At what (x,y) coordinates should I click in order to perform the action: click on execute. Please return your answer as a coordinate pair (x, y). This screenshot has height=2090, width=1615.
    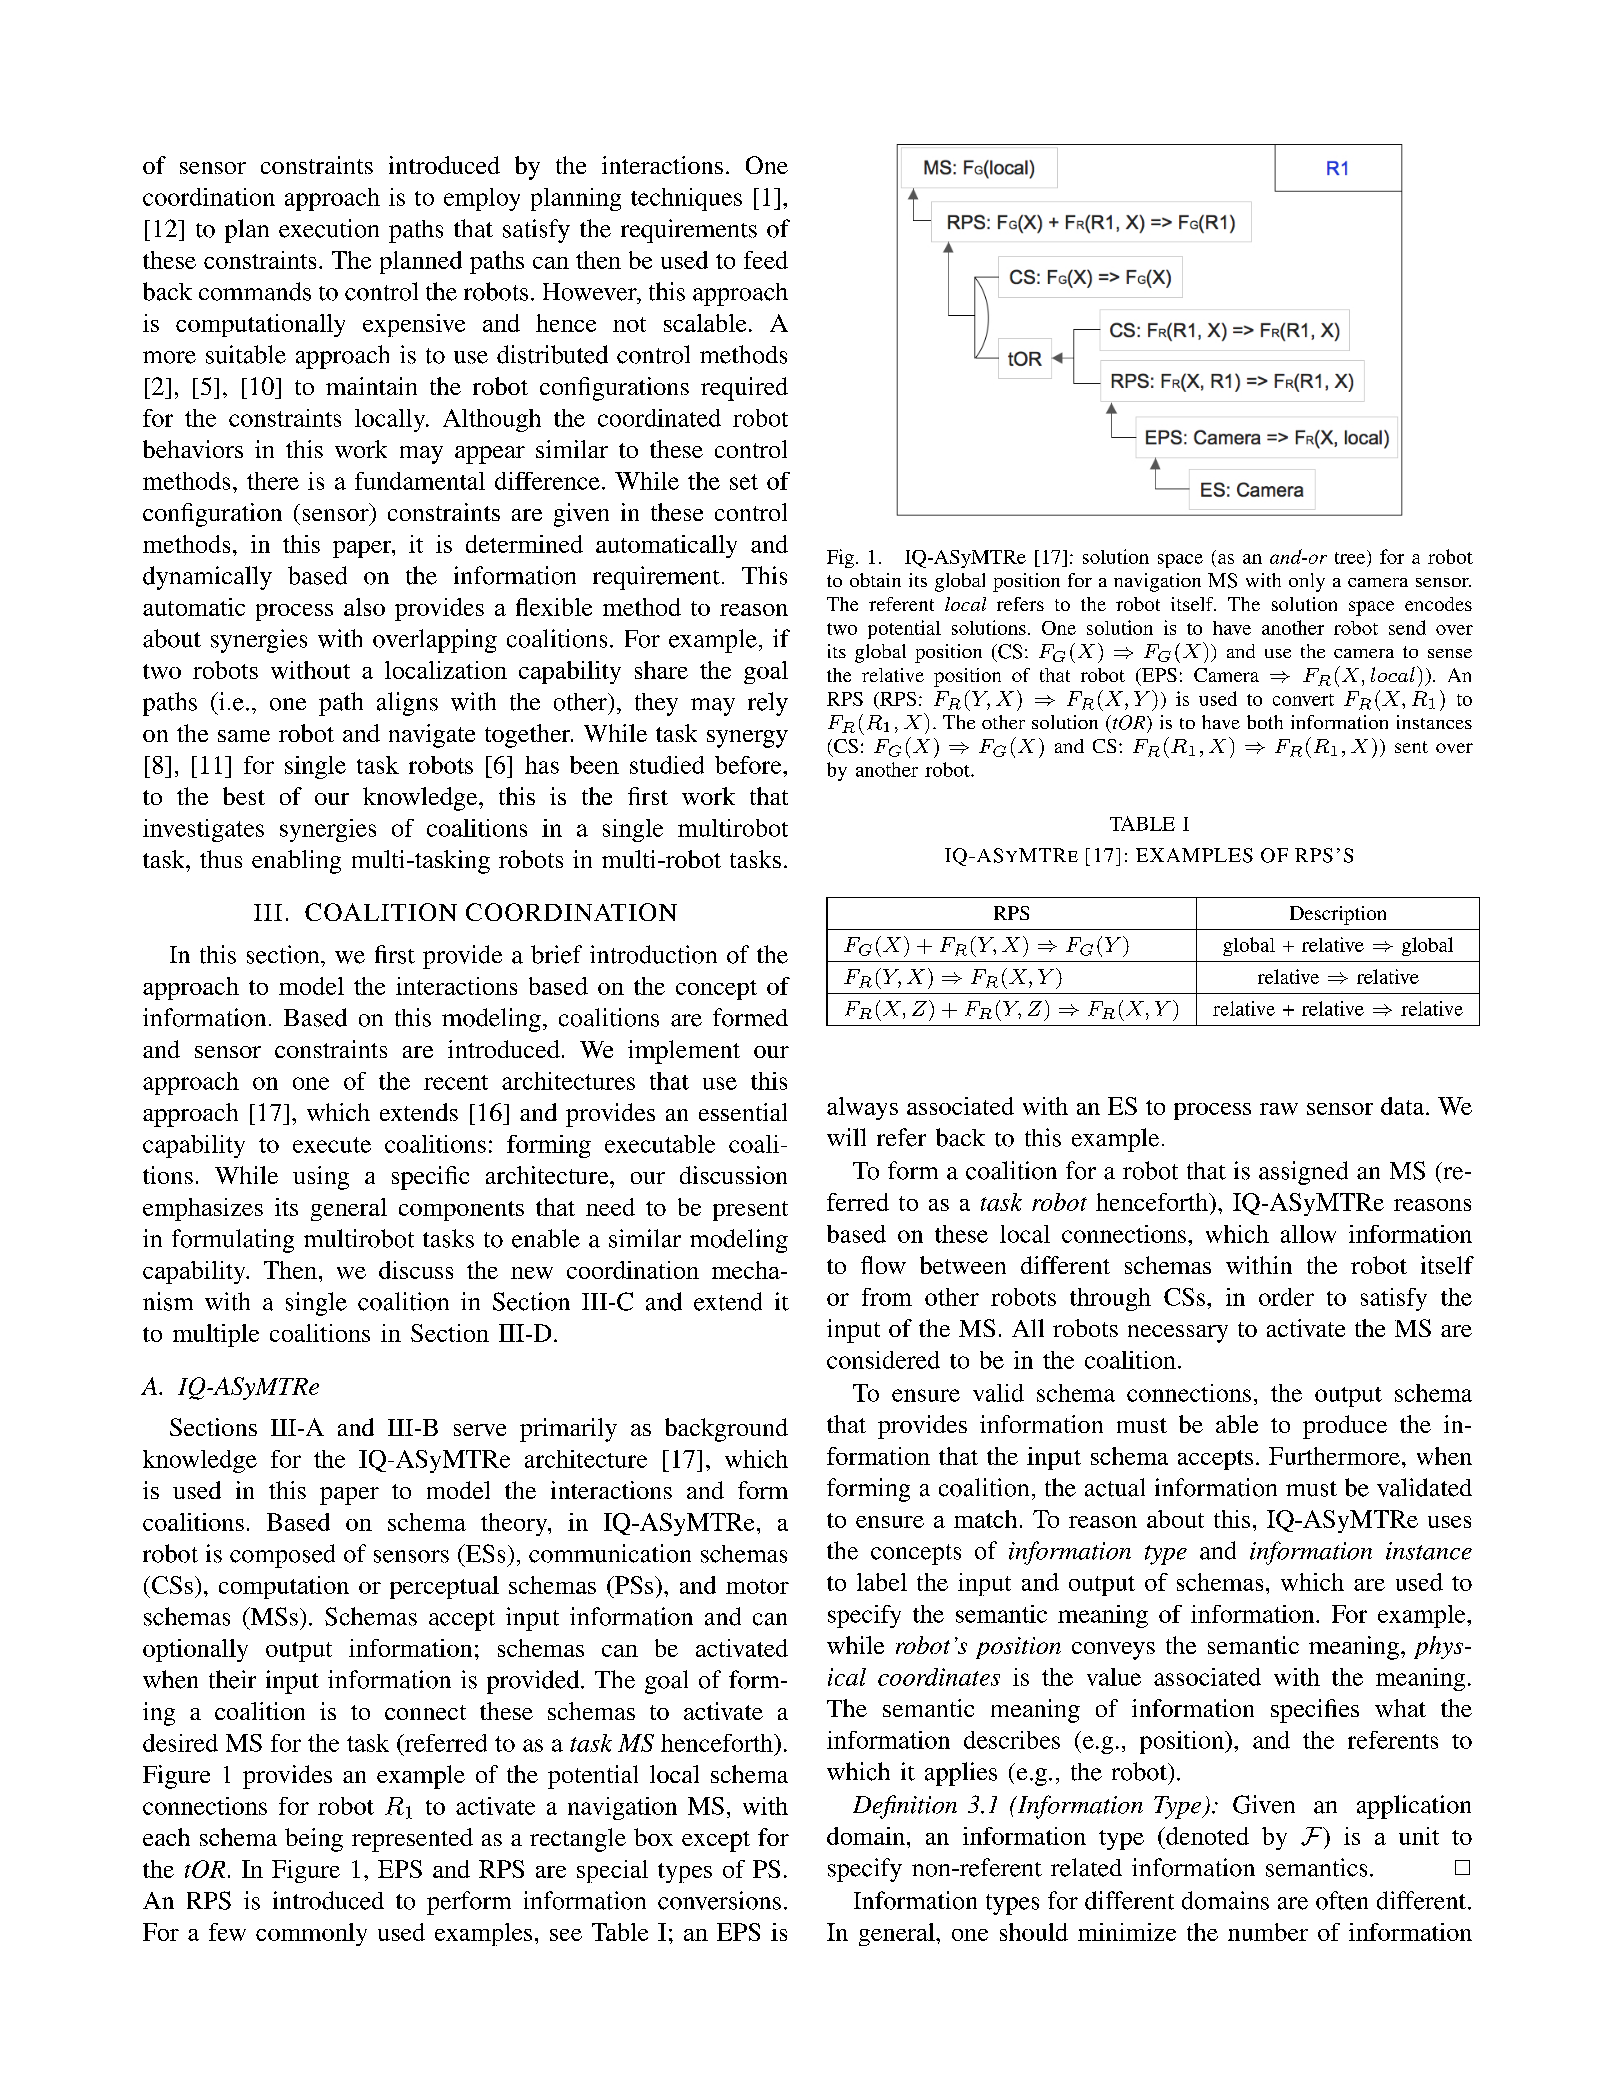
    Looking at the image, I should click on (332, 1145).
